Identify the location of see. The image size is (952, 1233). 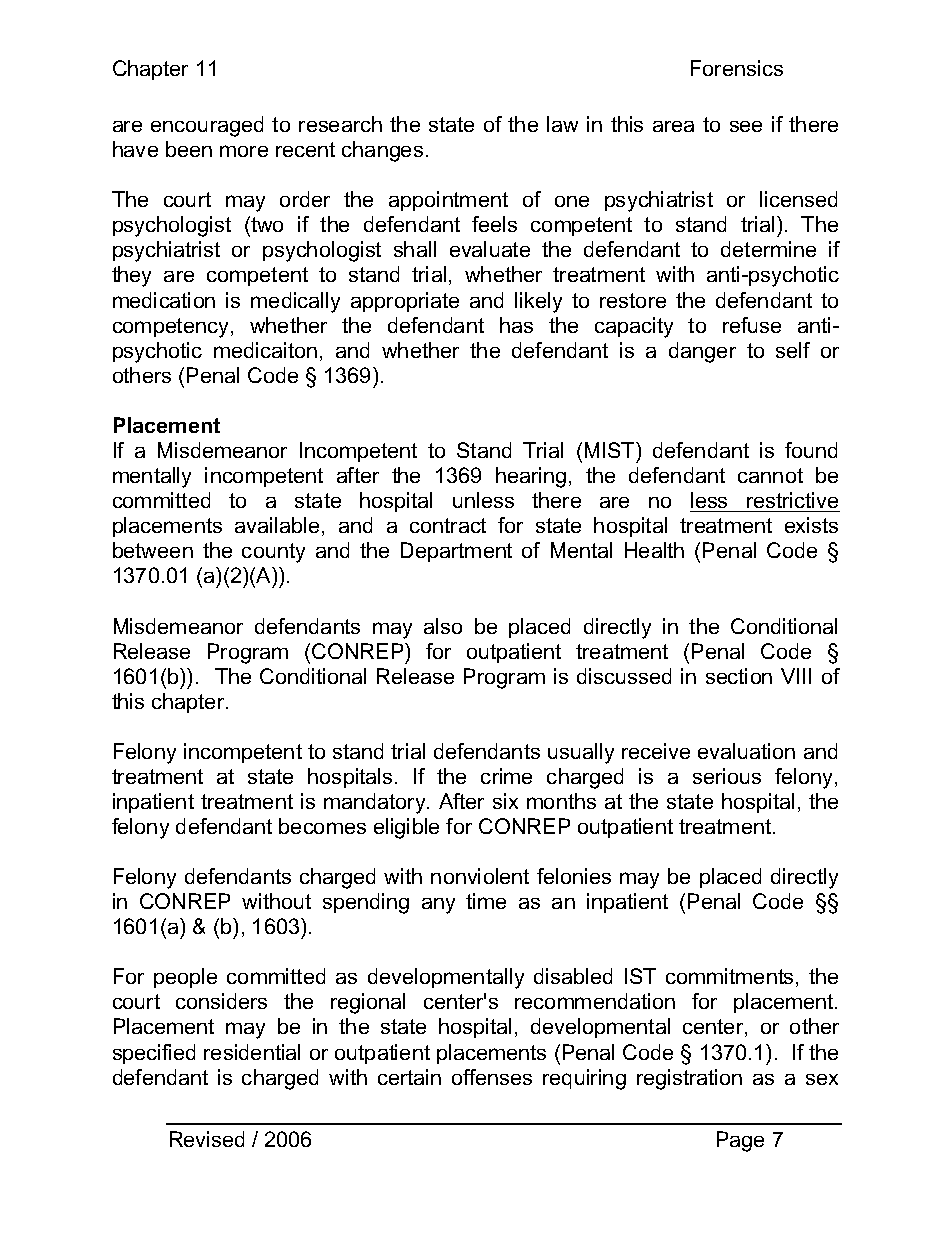
(746, 126).
